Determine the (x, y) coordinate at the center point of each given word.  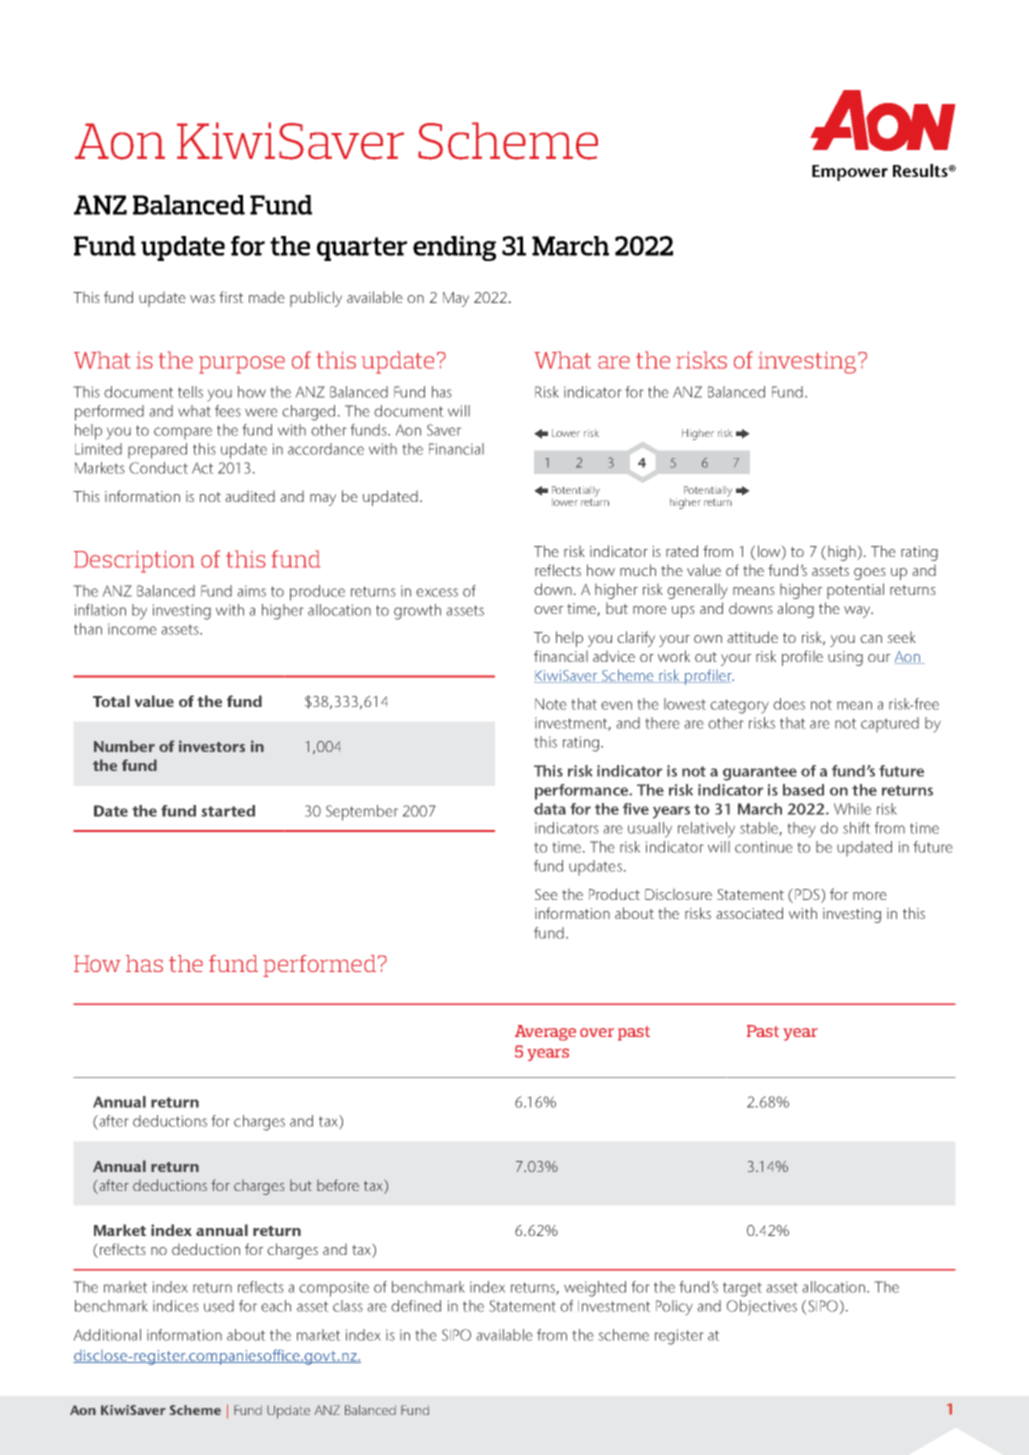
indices (176, 1306)
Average (545, 1033)
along (796, 610)
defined (416, 1306)
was (202, 299)
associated (750, 913)
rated (682, 551)
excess (437, 592)
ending (454, 248)
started (228, 811)
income (132, 629)
